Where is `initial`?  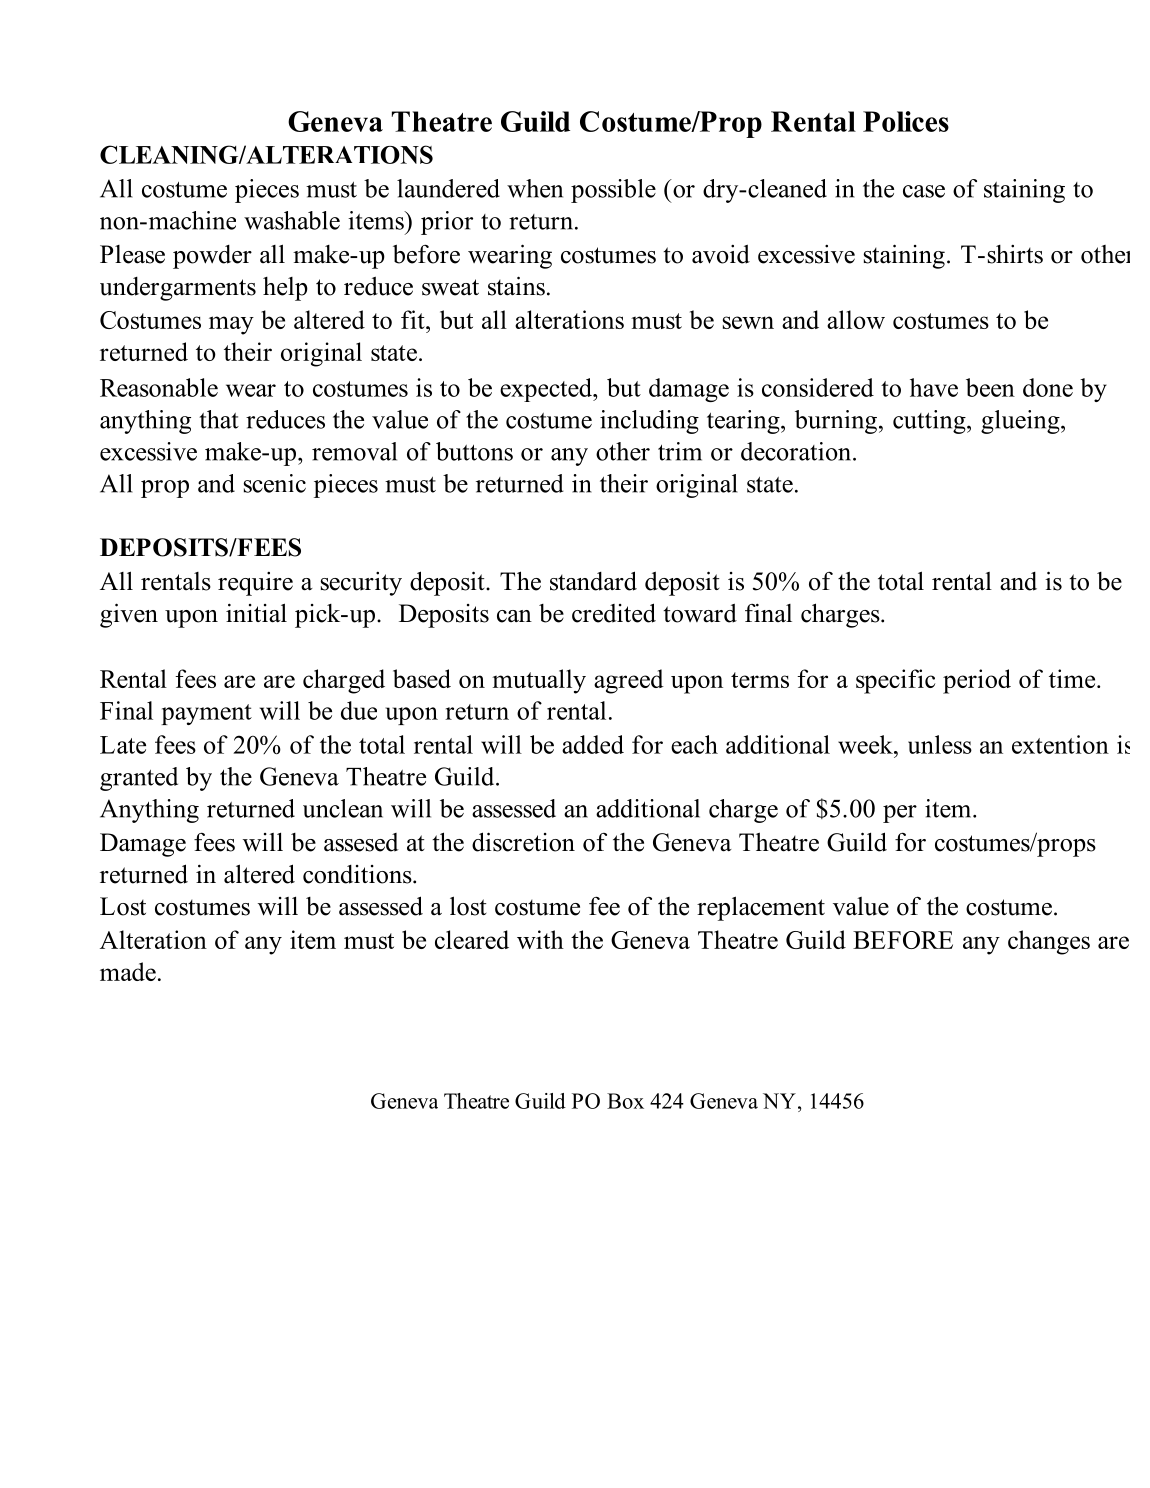
initial is located at coordinates (256, 613).
